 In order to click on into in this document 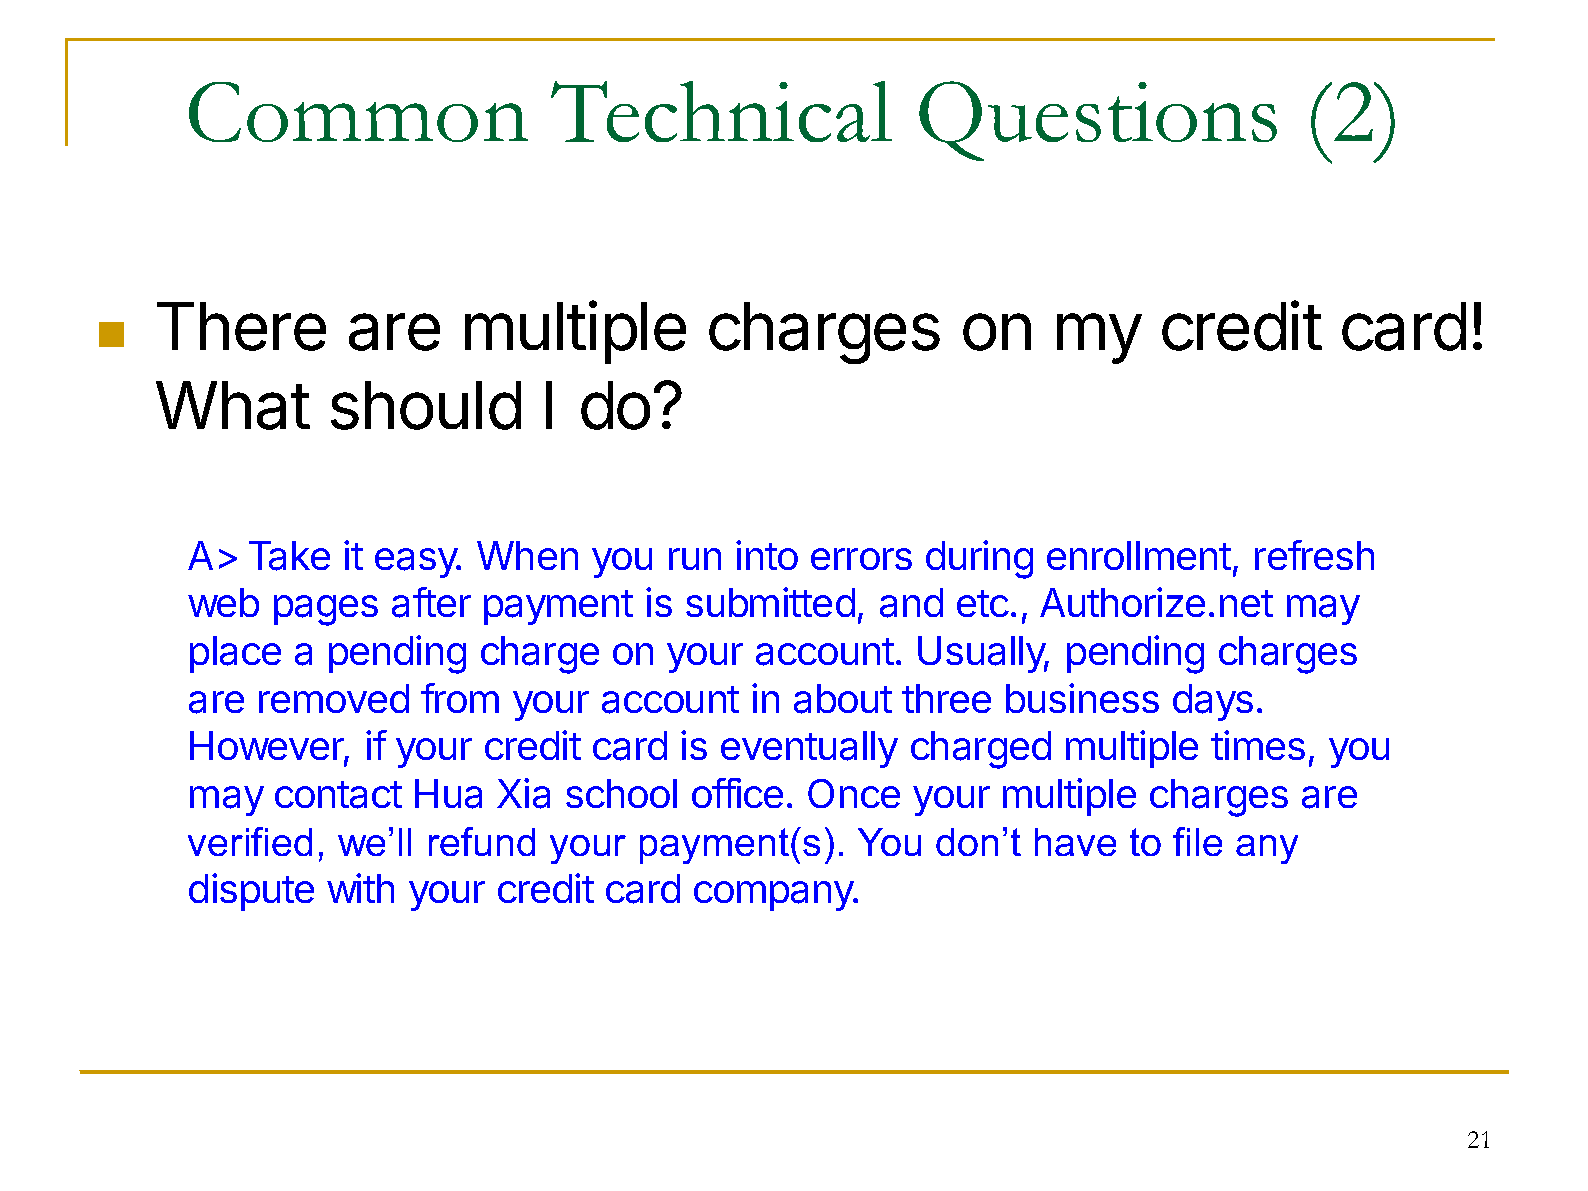, I will do `click(767, 555)`.
